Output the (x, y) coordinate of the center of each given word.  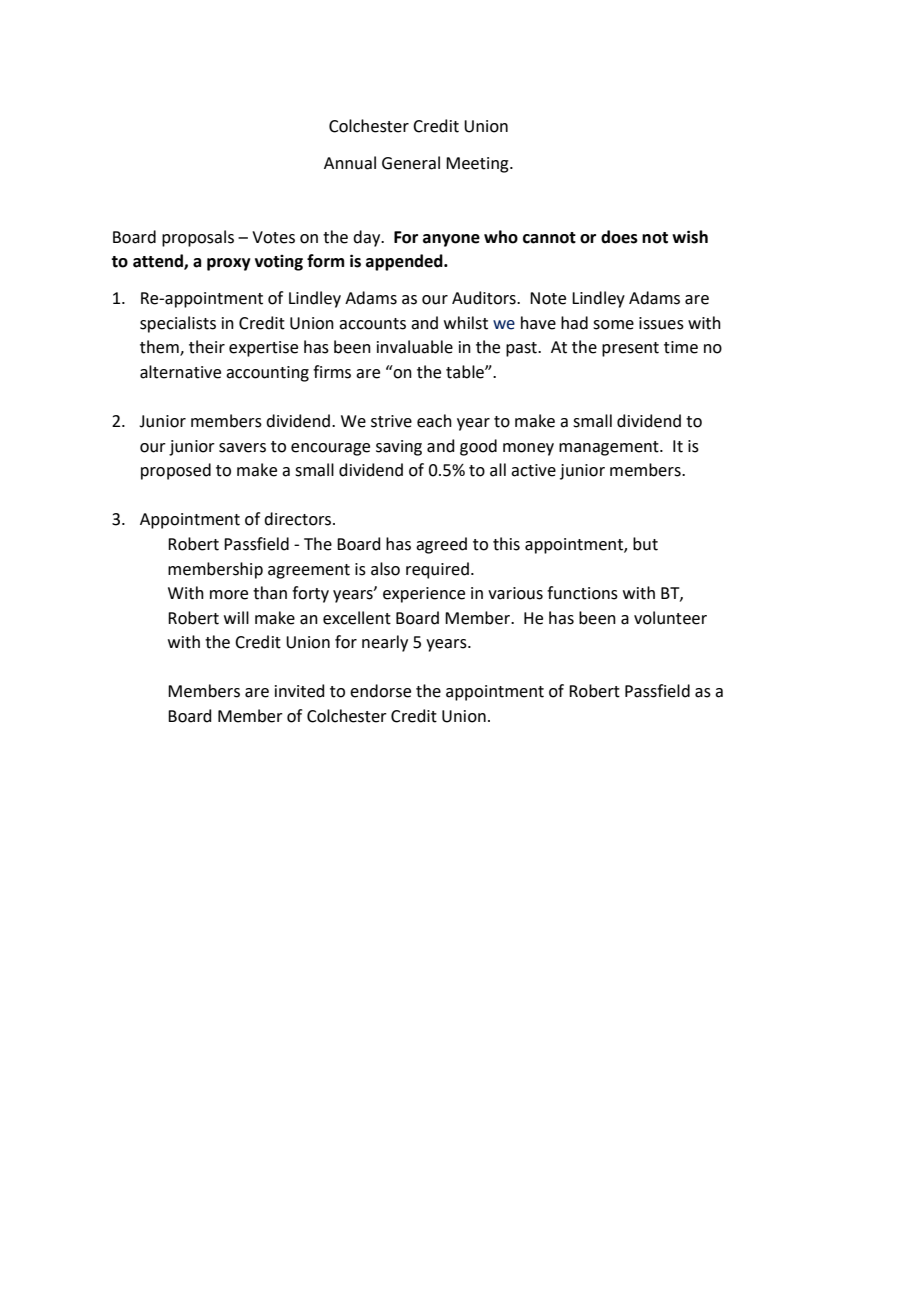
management (610, 448)
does (619, 237)
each (434, 421)
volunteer (670, 618)
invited (300, 691)
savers (242, 448)
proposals (198, 238)
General (411, 163)
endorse (380, 691)
